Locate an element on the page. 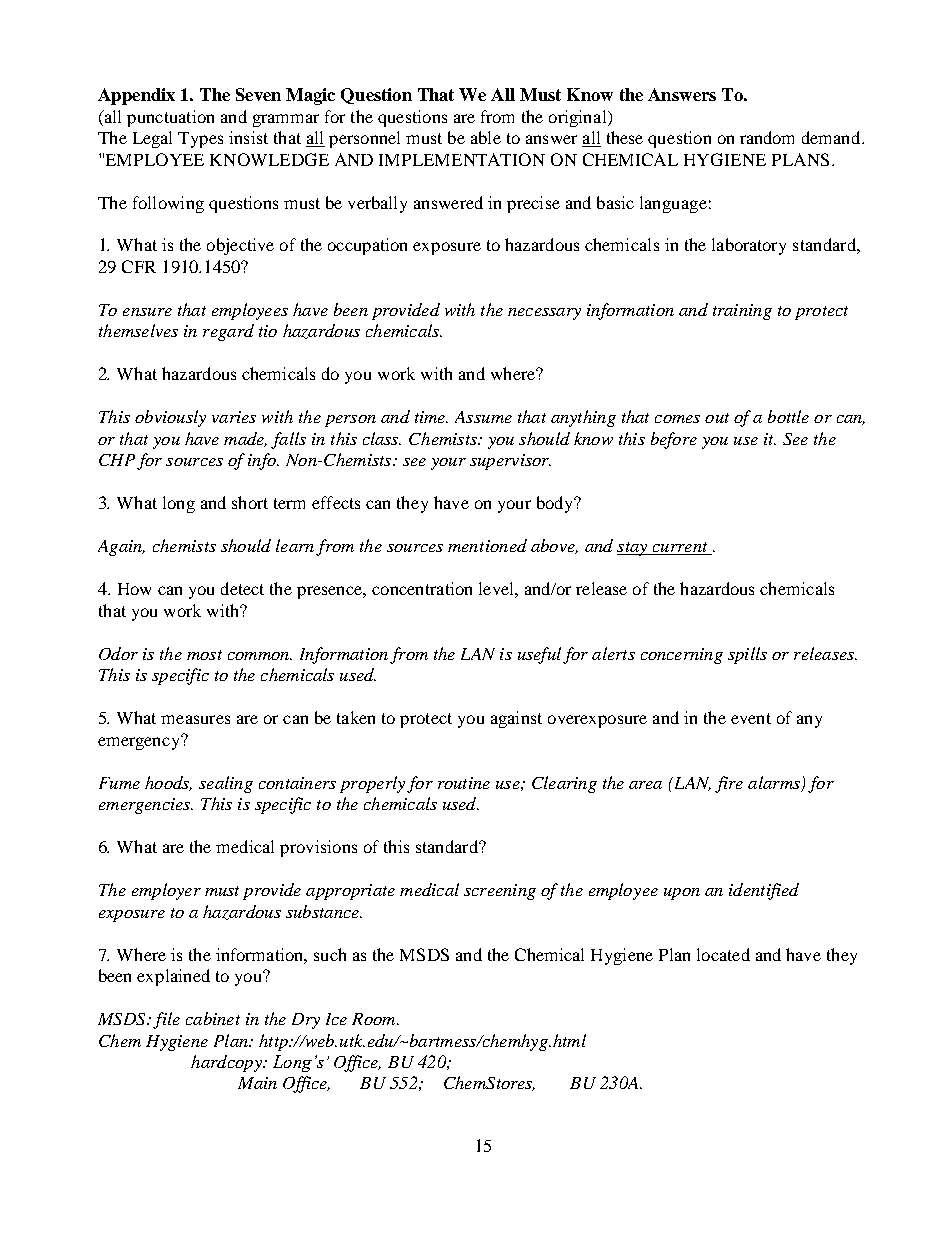 The width and height of the page is (952, 1233). able is located at coordinates (486, 137).
